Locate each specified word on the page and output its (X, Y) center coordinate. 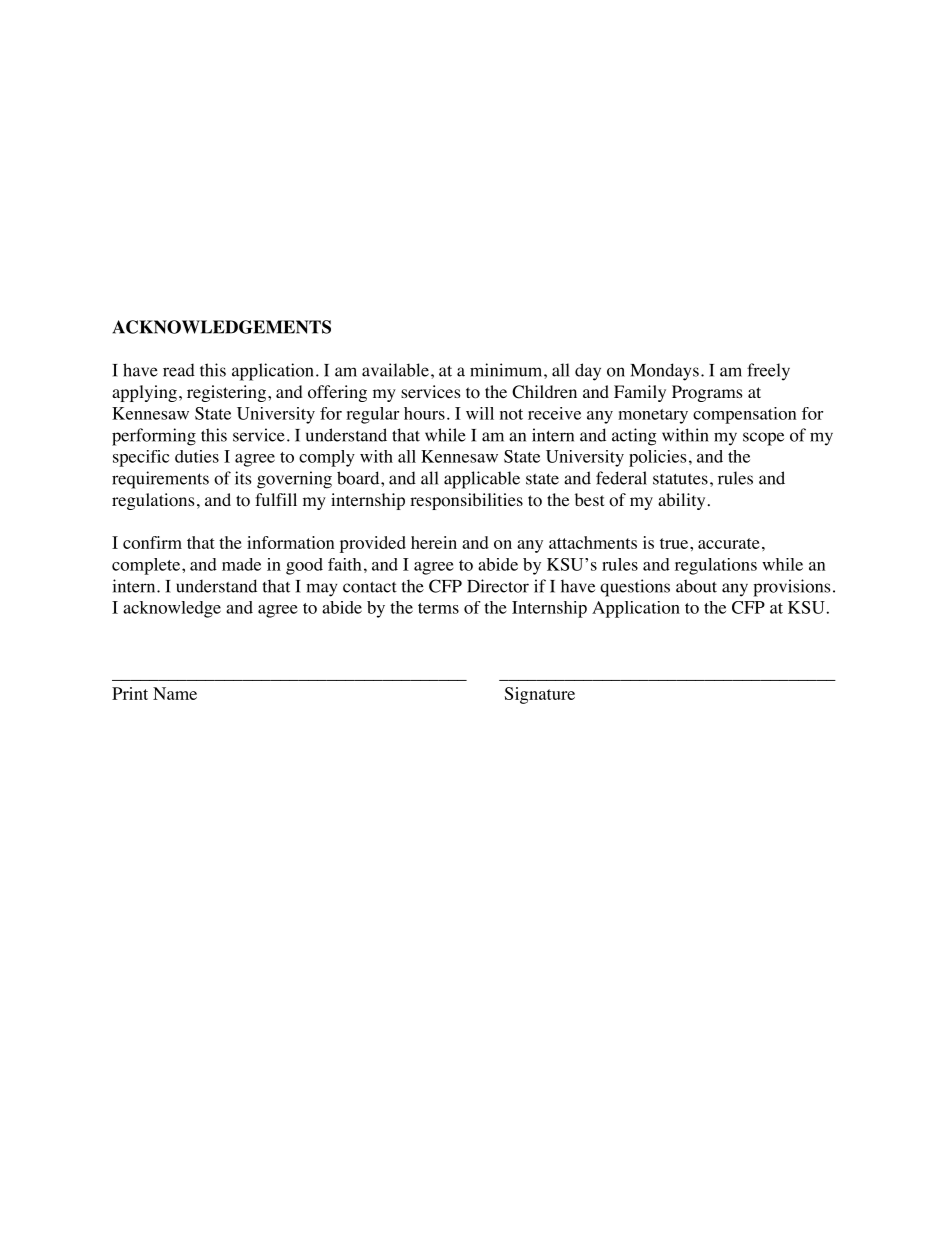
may (321, 590)
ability (681, 501)
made (241, 564)
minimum (507, 370)
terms (438, 608)
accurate (729, 543)
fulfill (276, 499)
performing (154, 437)
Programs (707, 393)
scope (763, 439)
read (179, 370)
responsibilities (466, 501)
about (696, 586)
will (480, 413)
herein (434, 542)
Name (175, 693)
